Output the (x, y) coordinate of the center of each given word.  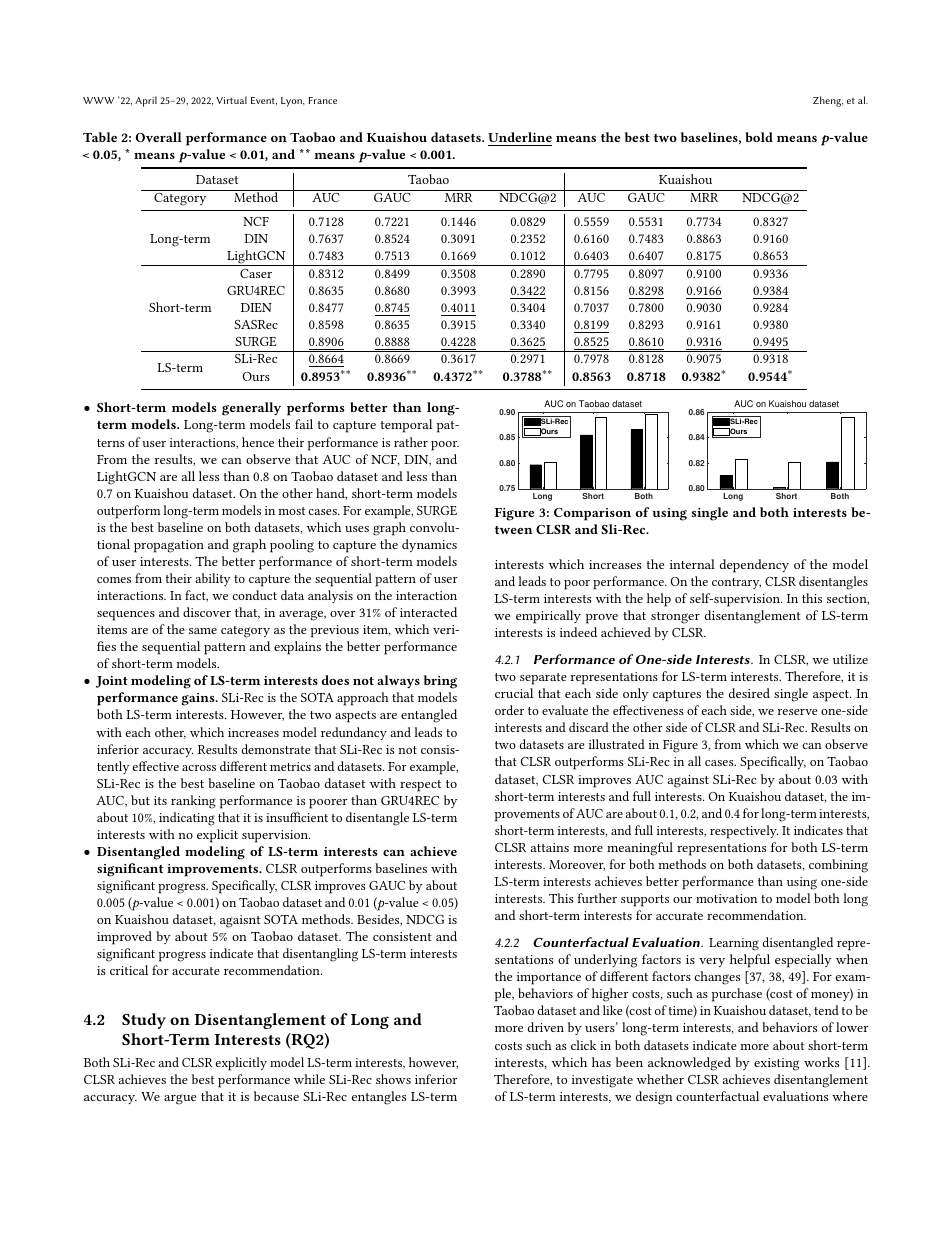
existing (776, 1064)
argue (180, 1099)
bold (759, 137)
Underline (520, 137)
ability (212, 579)
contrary (736, 583)
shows (393, 1079)
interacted (428, 612)
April (146, 101)
